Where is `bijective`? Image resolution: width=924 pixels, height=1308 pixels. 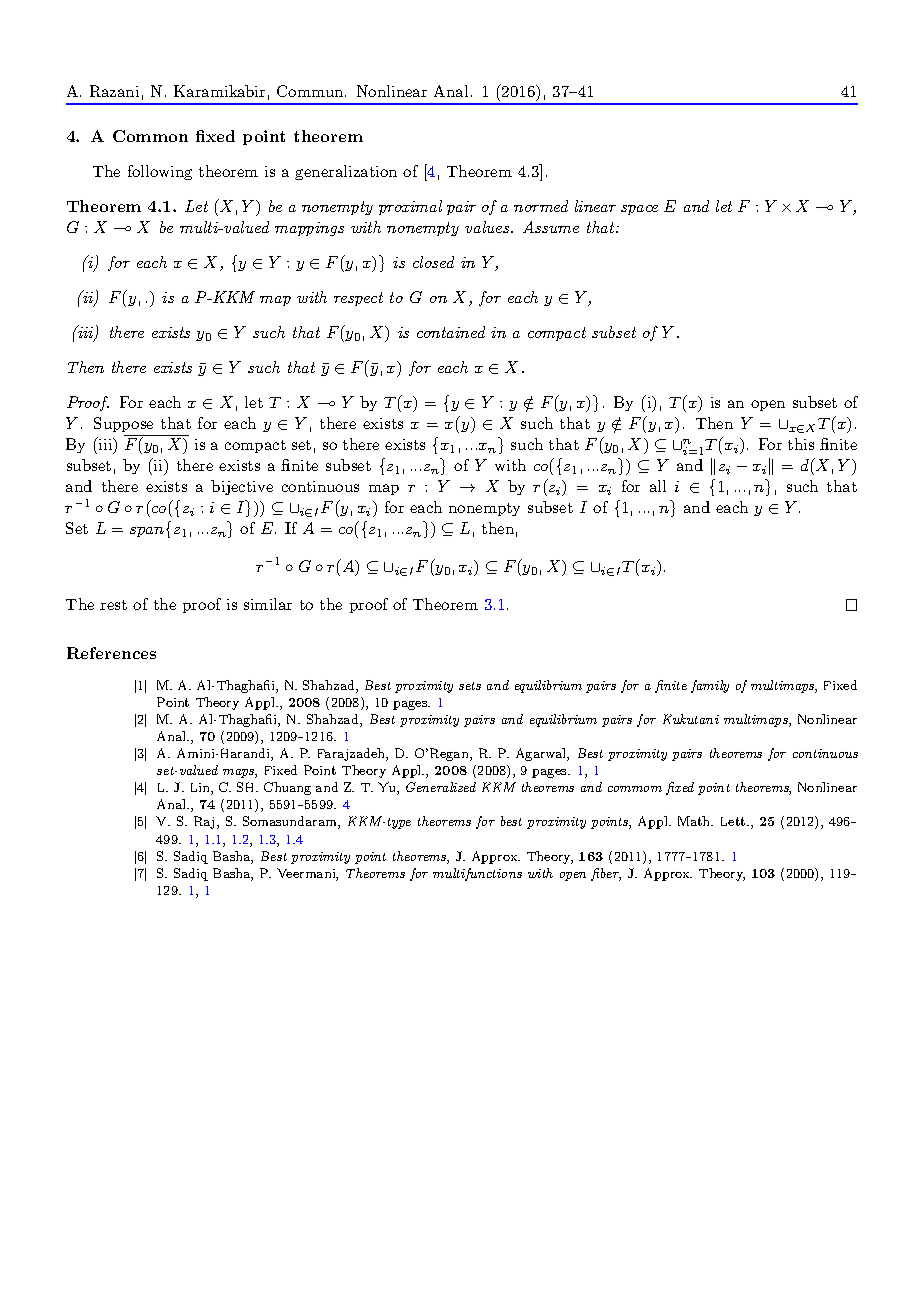
bijective is located at coordinates (242, 487).
